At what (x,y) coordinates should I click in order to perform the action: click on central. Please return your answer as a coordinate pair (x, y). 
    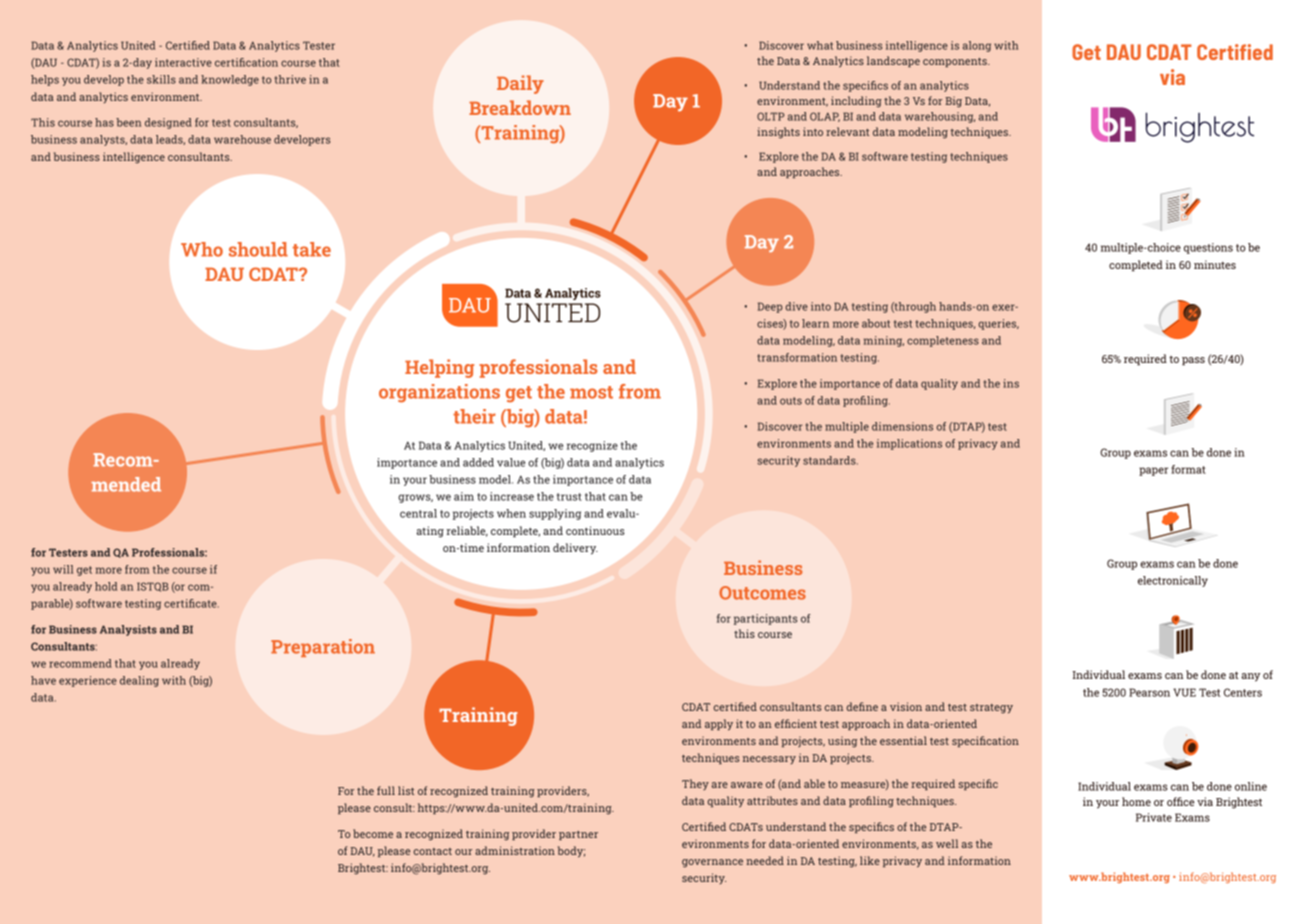
    Looking at the image, I should click on (418, 513).
